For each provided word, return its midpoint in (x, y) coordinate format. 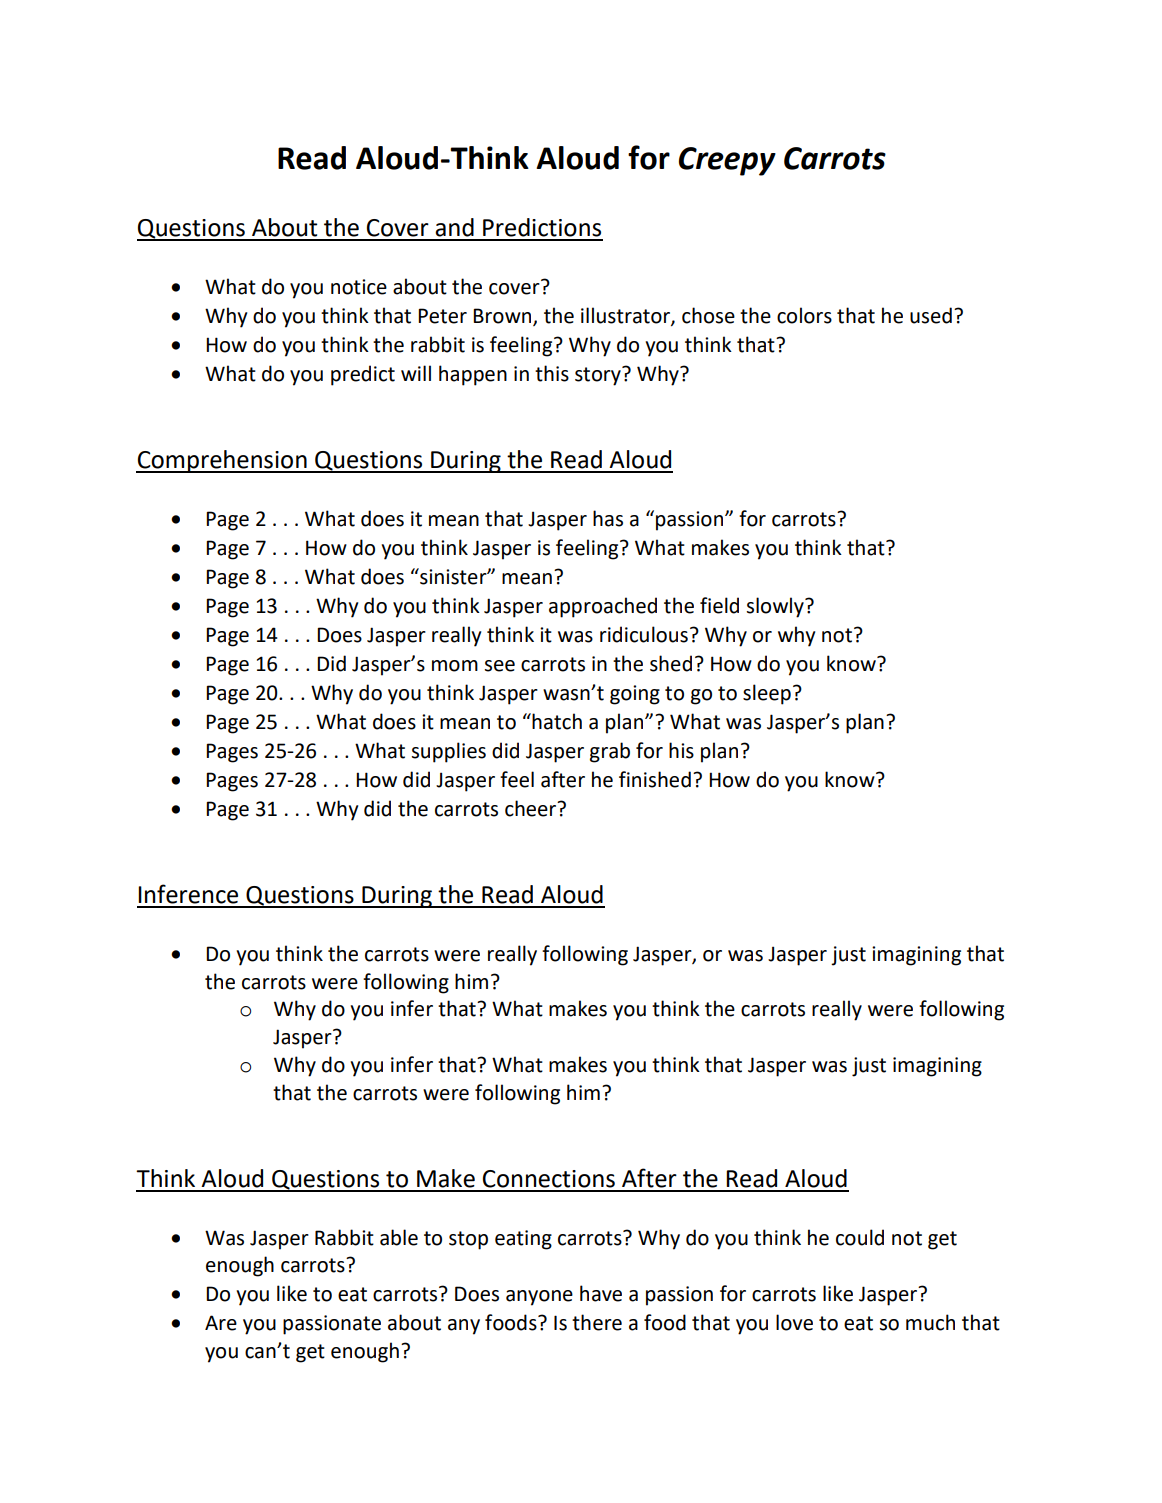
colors (804, 315)
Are (221, 1323)
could (860, 1237)
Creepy (727, 161)
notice (359, 287)
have (601, 1293)
